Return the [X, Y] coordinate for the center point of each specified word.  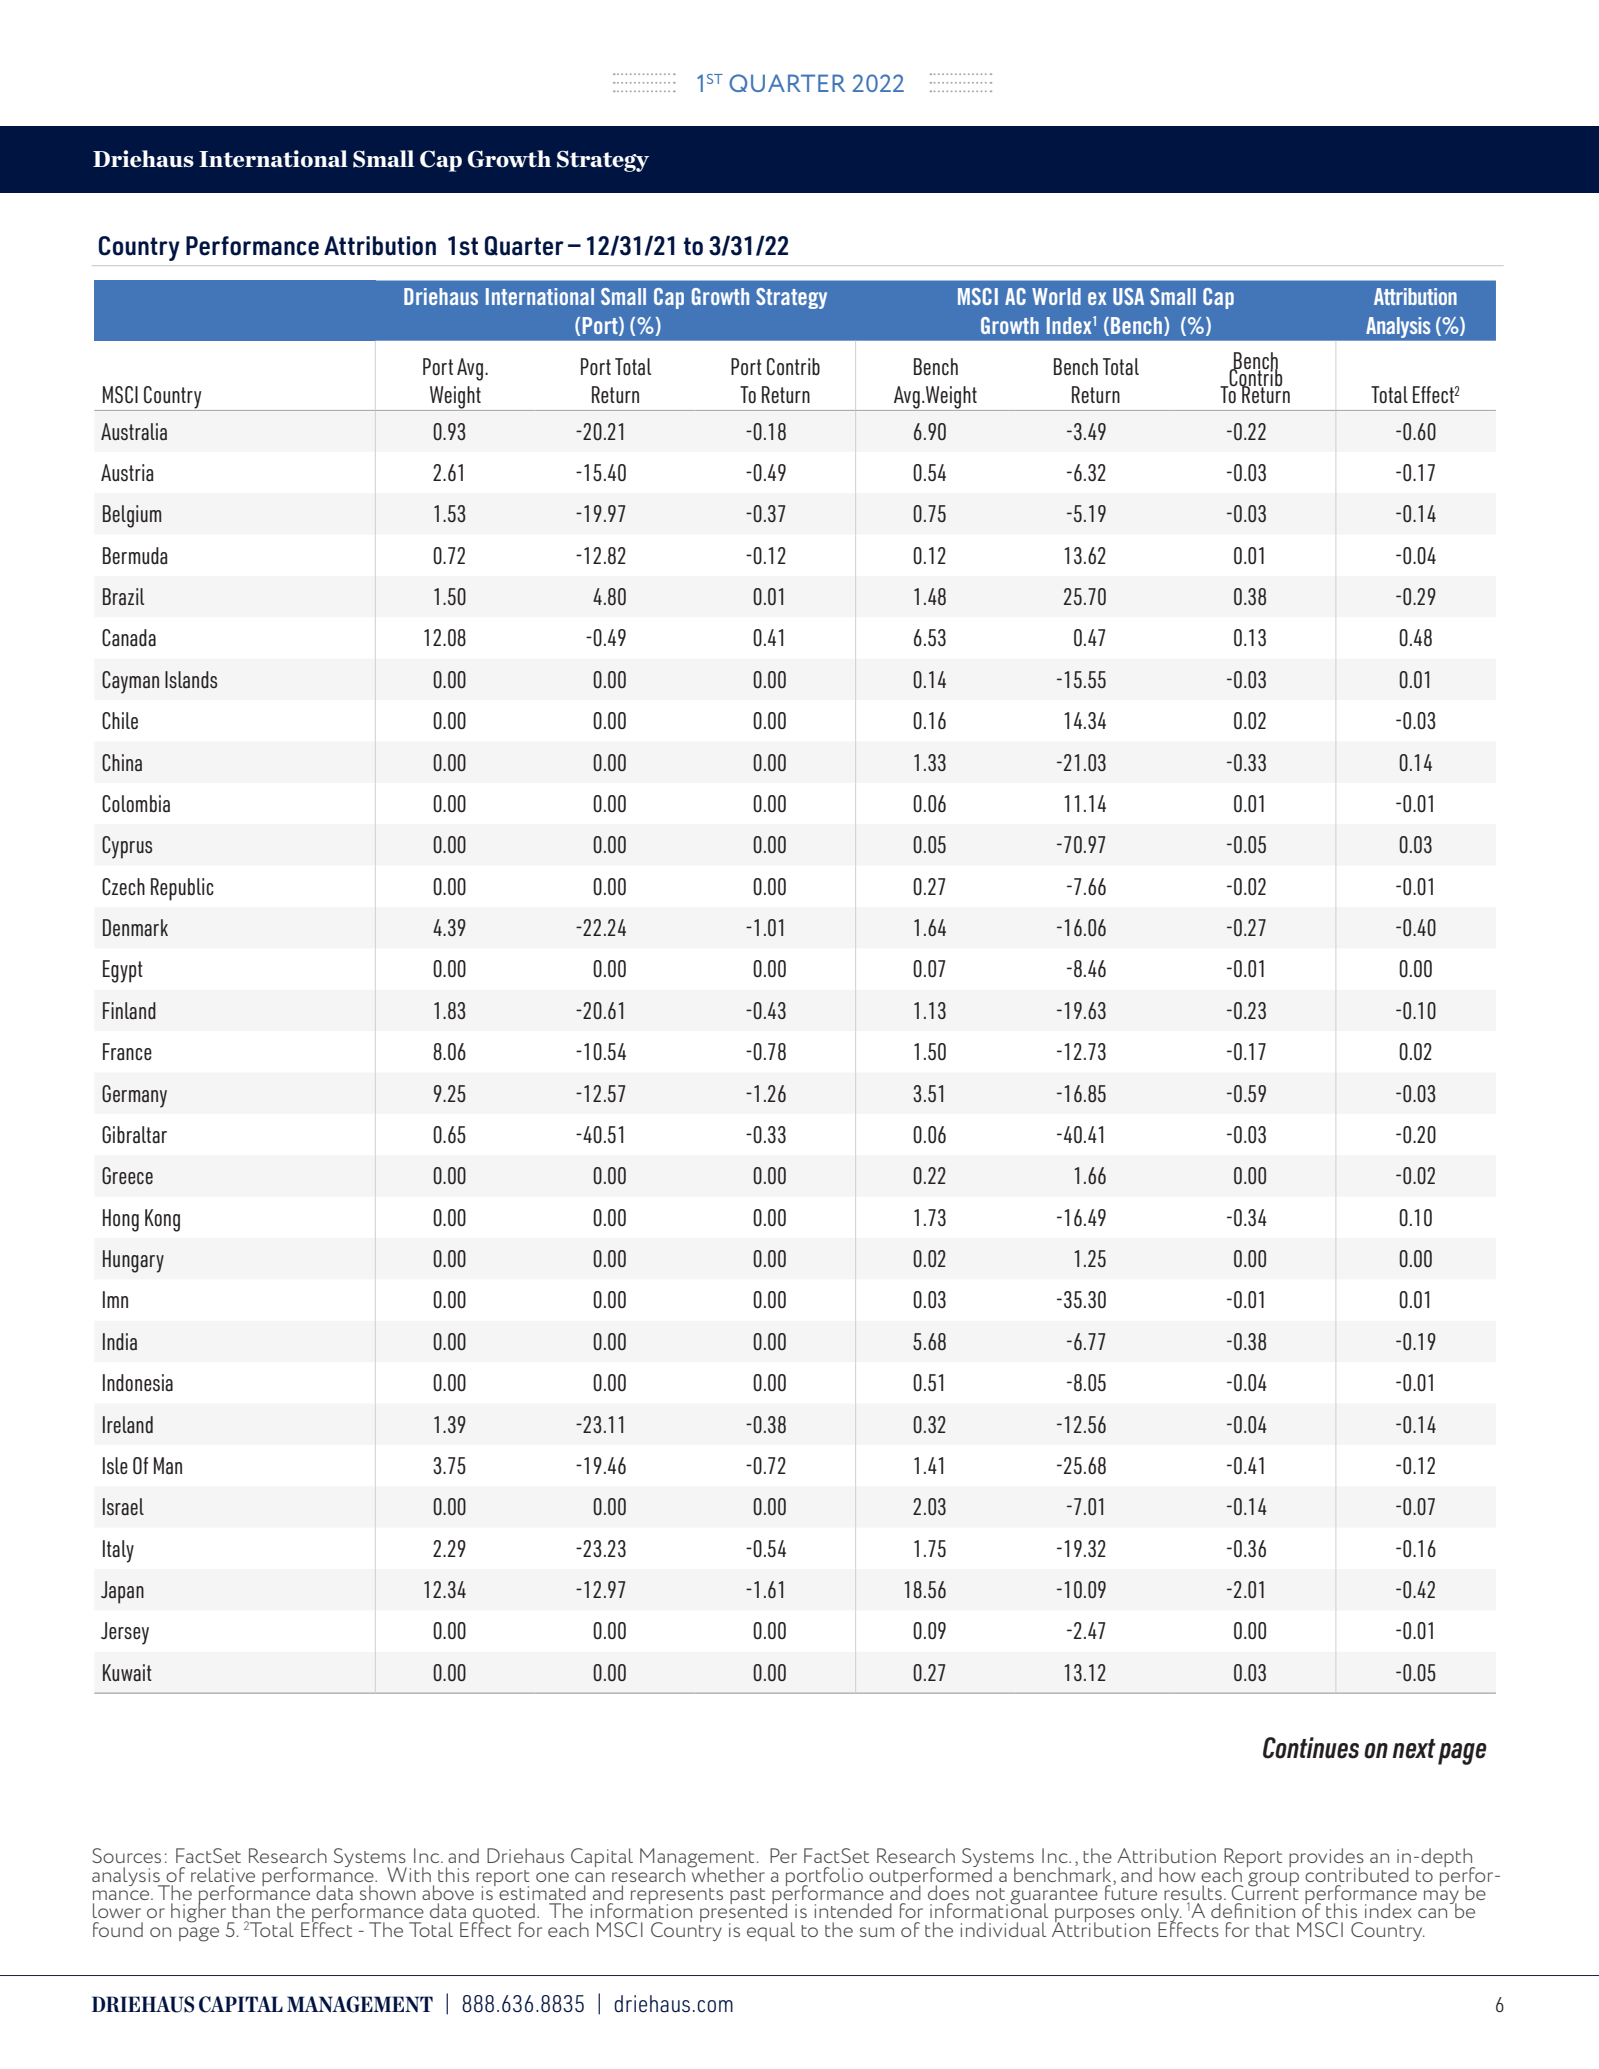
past [747, 1897]
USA [1128, 296]
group [1273, 1879]
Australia [134, 431]
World [1056, 296]
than [251, 1910]
